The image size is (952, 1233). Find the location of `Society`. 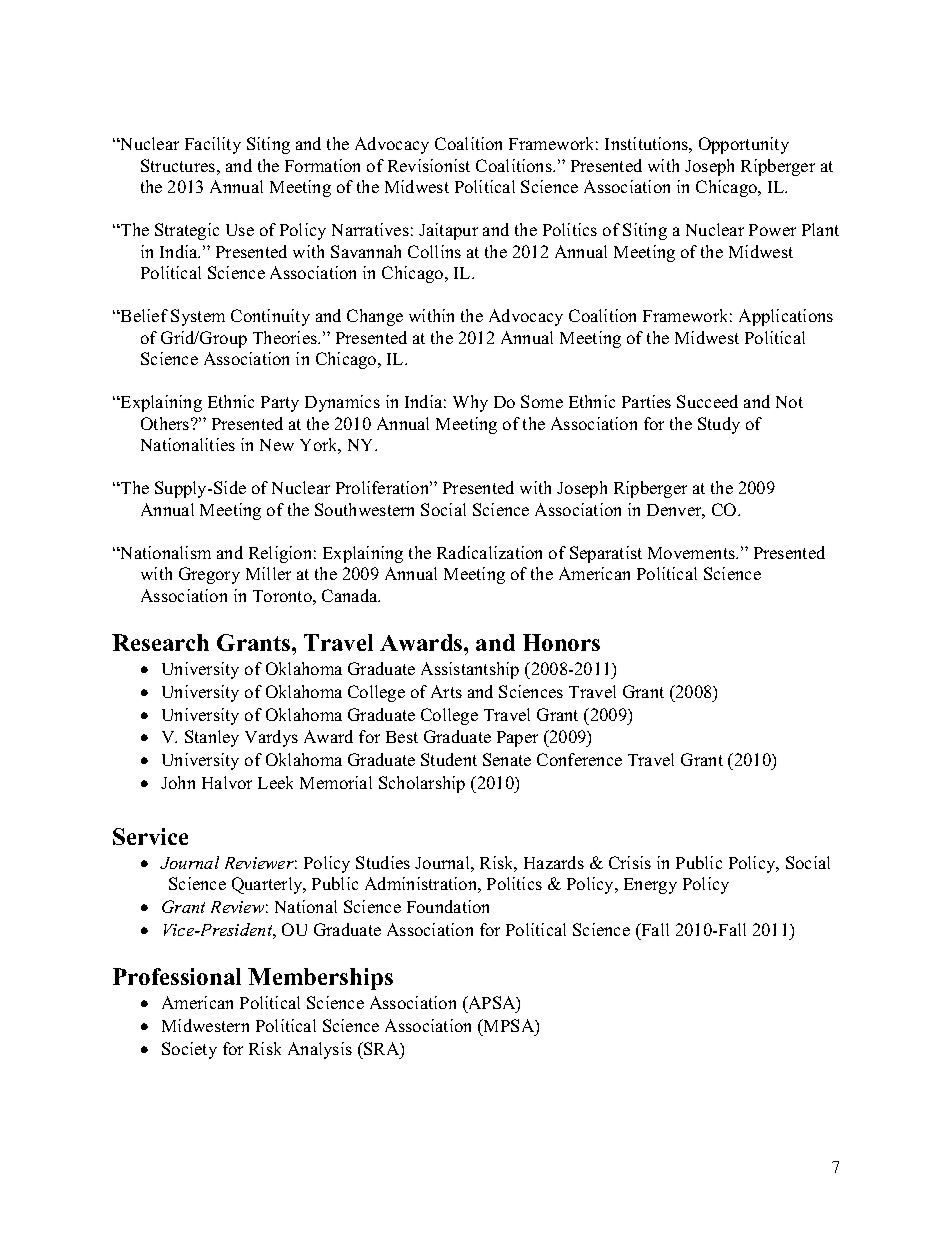

Society is located at coordinates (189, 1050).
